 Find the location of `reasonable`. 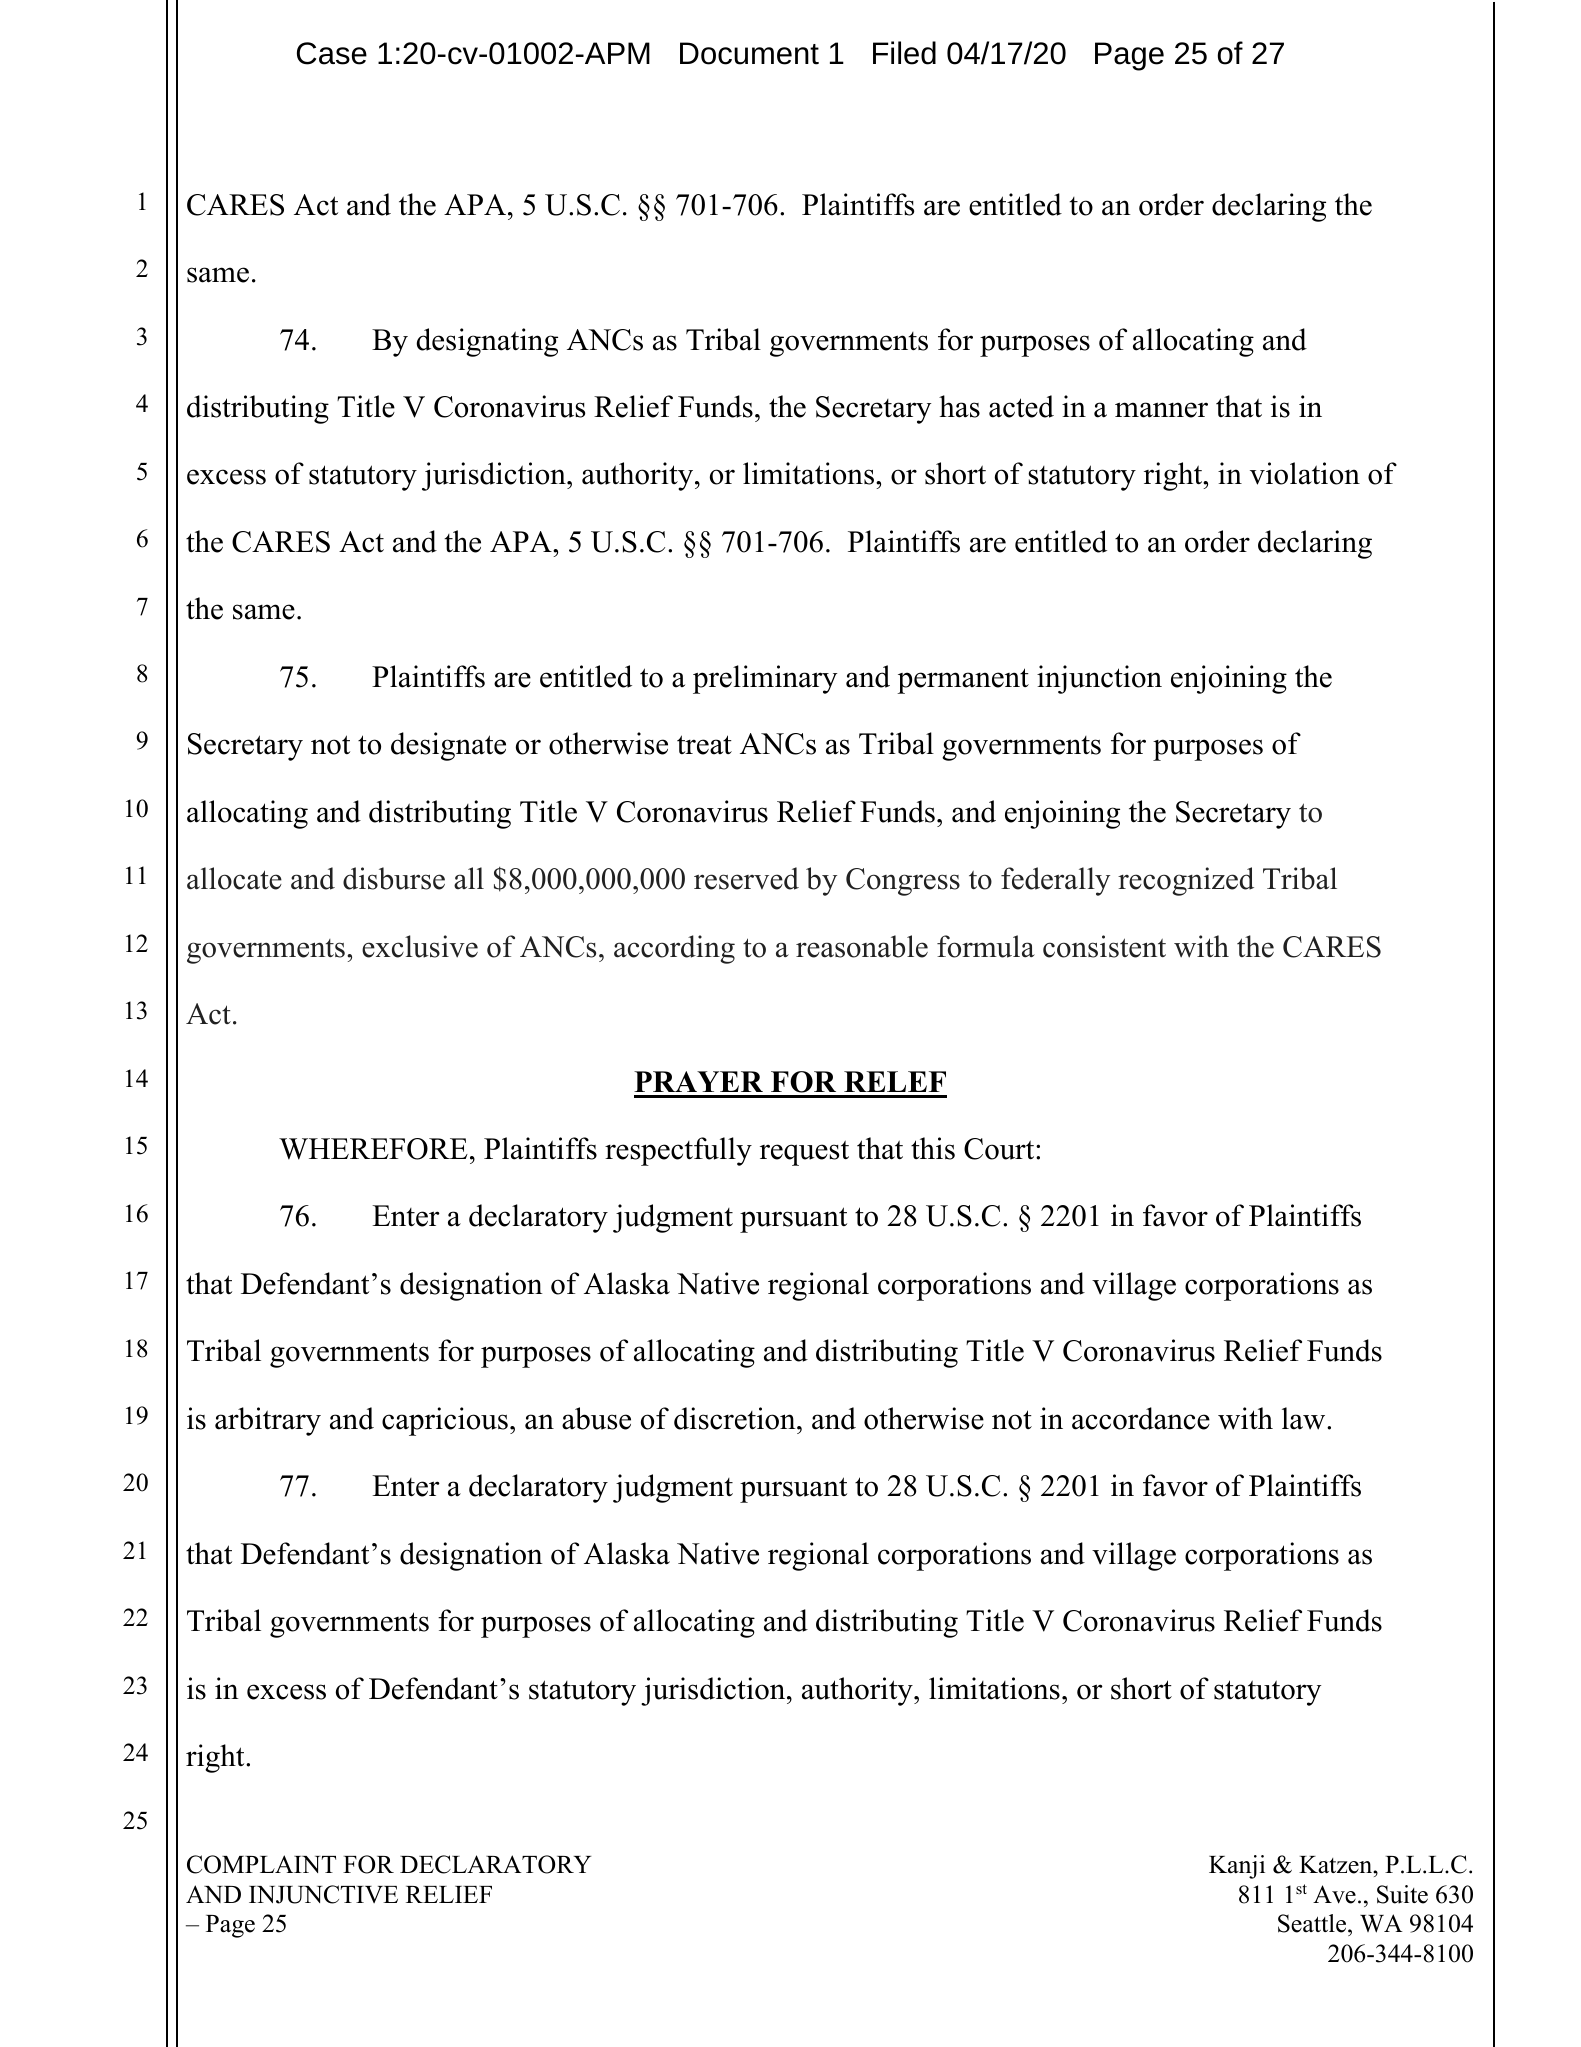

reasonable is located at coordinates (862, 946).
